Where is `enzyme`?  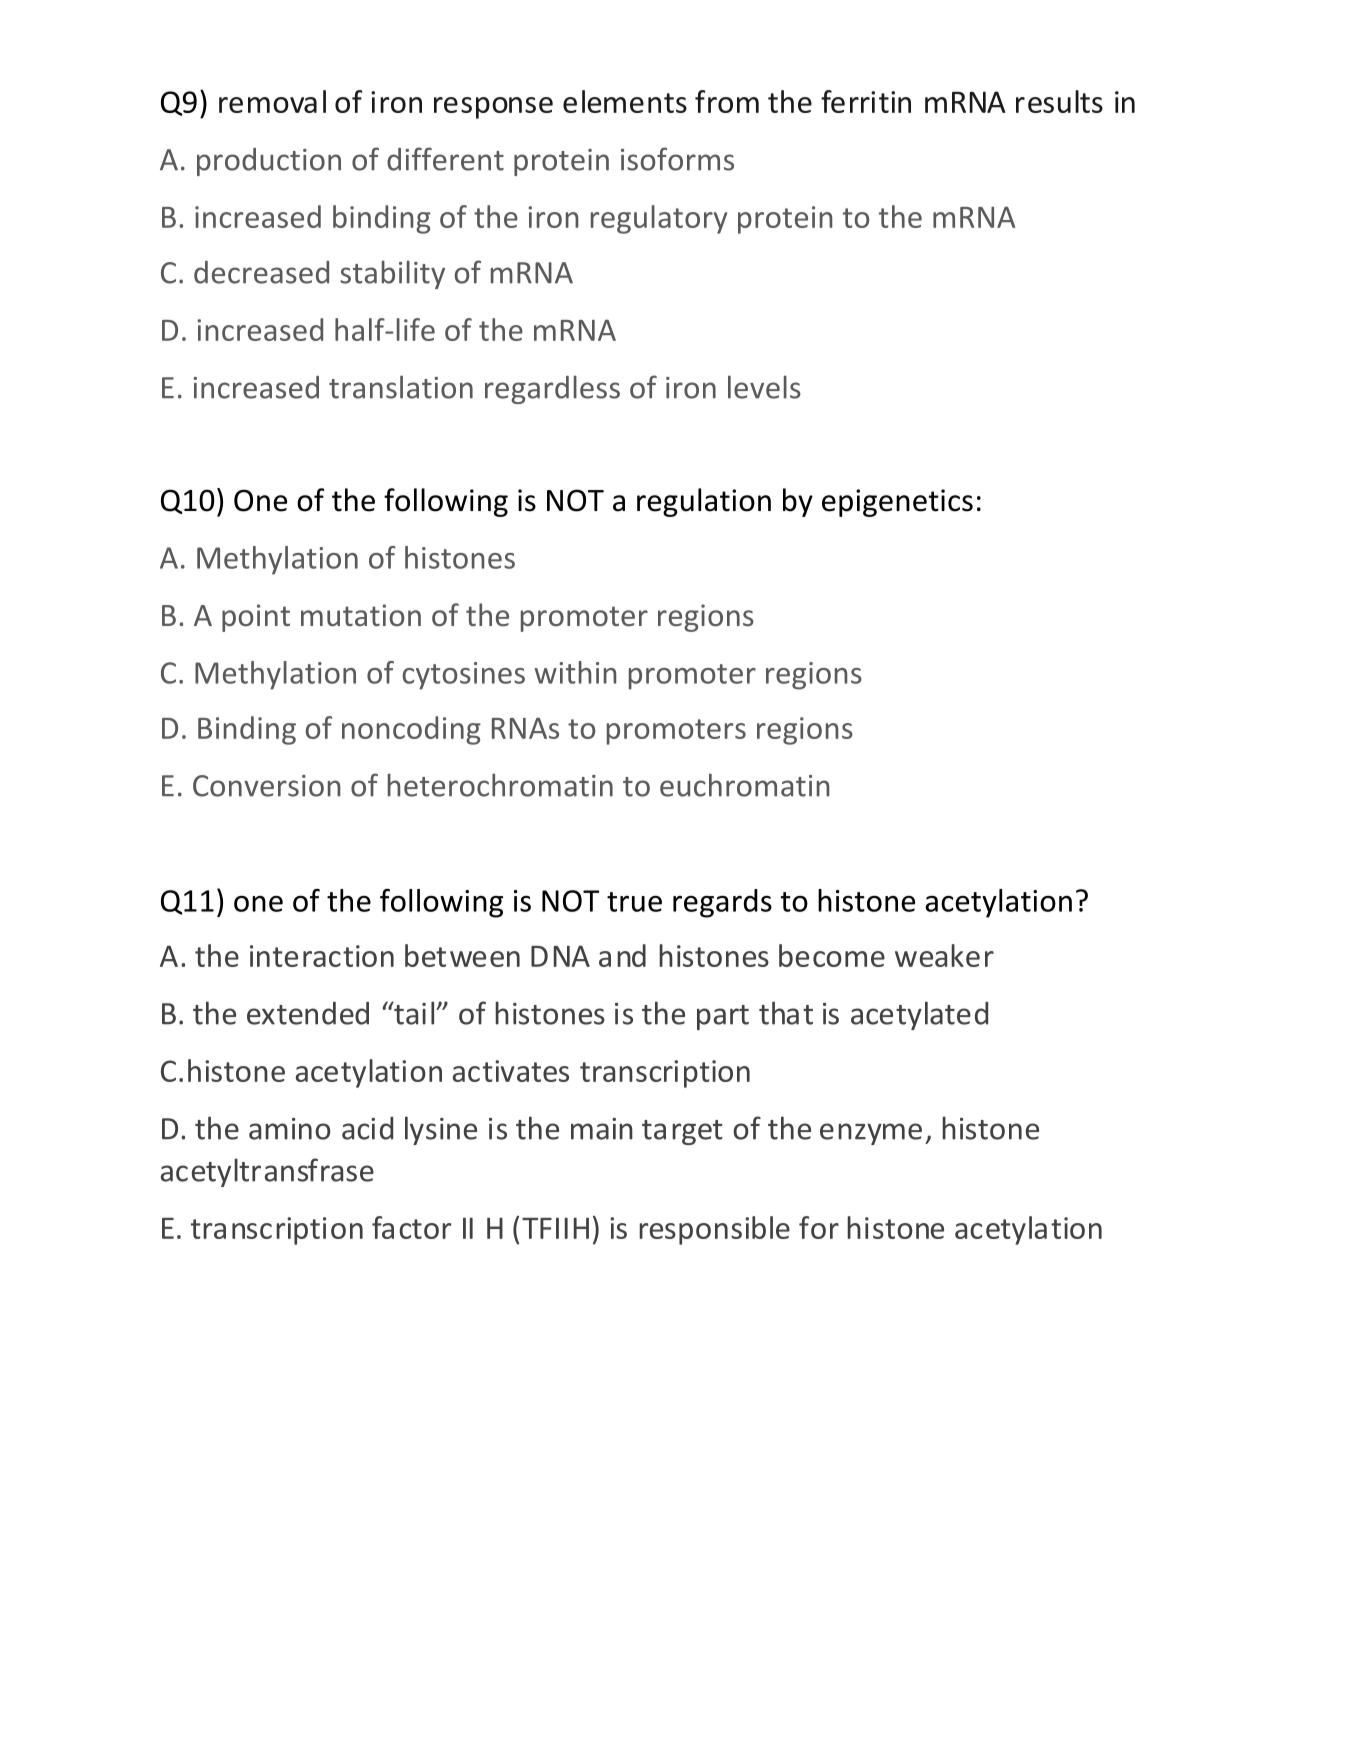 enzyme is located at coordinates (871, 1134).
